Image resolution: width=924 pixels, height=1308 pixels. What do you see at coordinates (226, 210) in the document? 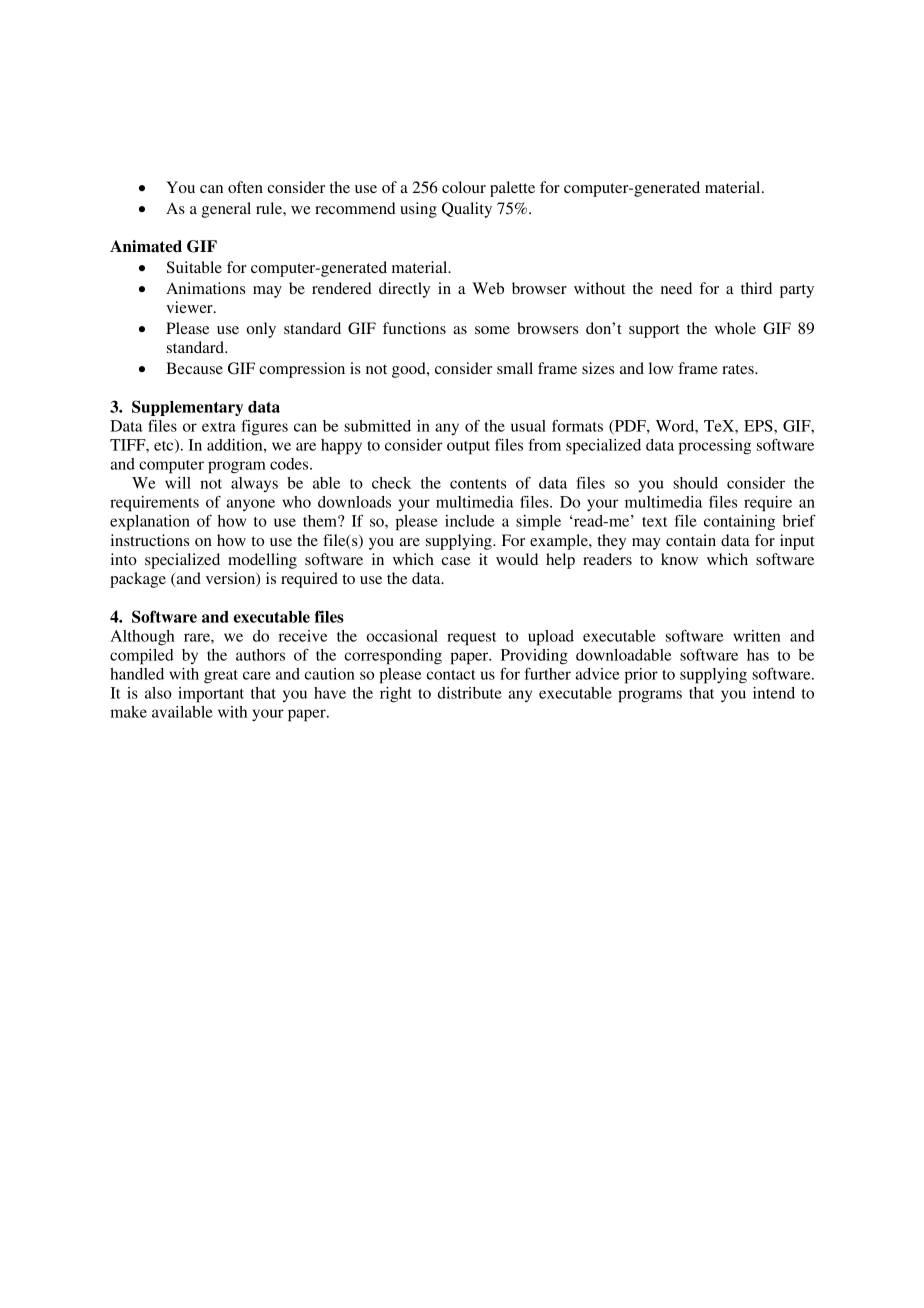
I see `general` at bounding box center [226, 210].
